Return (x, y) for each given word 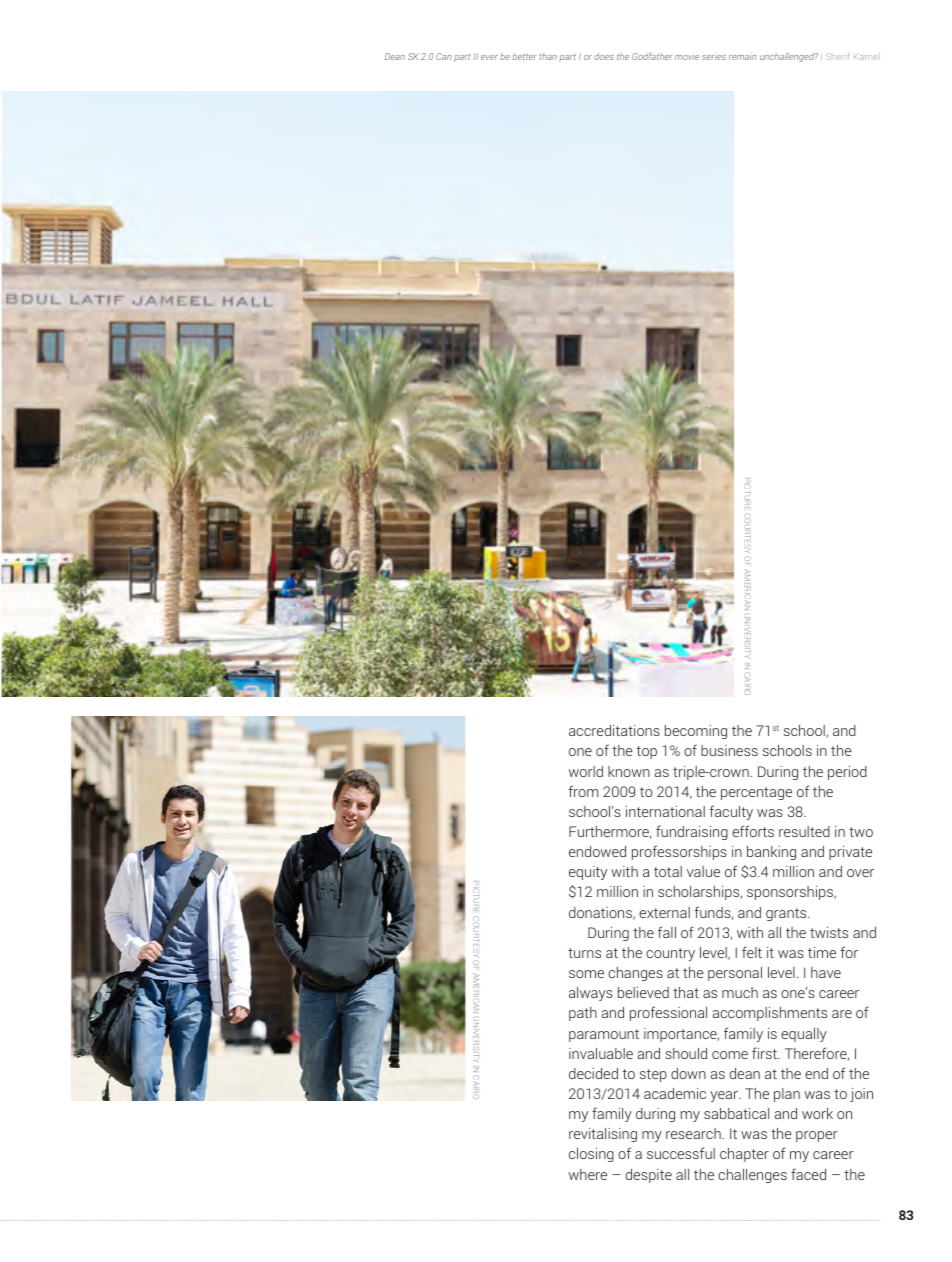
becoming (696, 732)
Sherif (837, 56)
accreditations (614, 730)
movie (687, 57)
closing (591, 1155)
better (524, 56)
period (847, 773)
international (665, 811)
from (583, 791)
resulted (804, 831)
